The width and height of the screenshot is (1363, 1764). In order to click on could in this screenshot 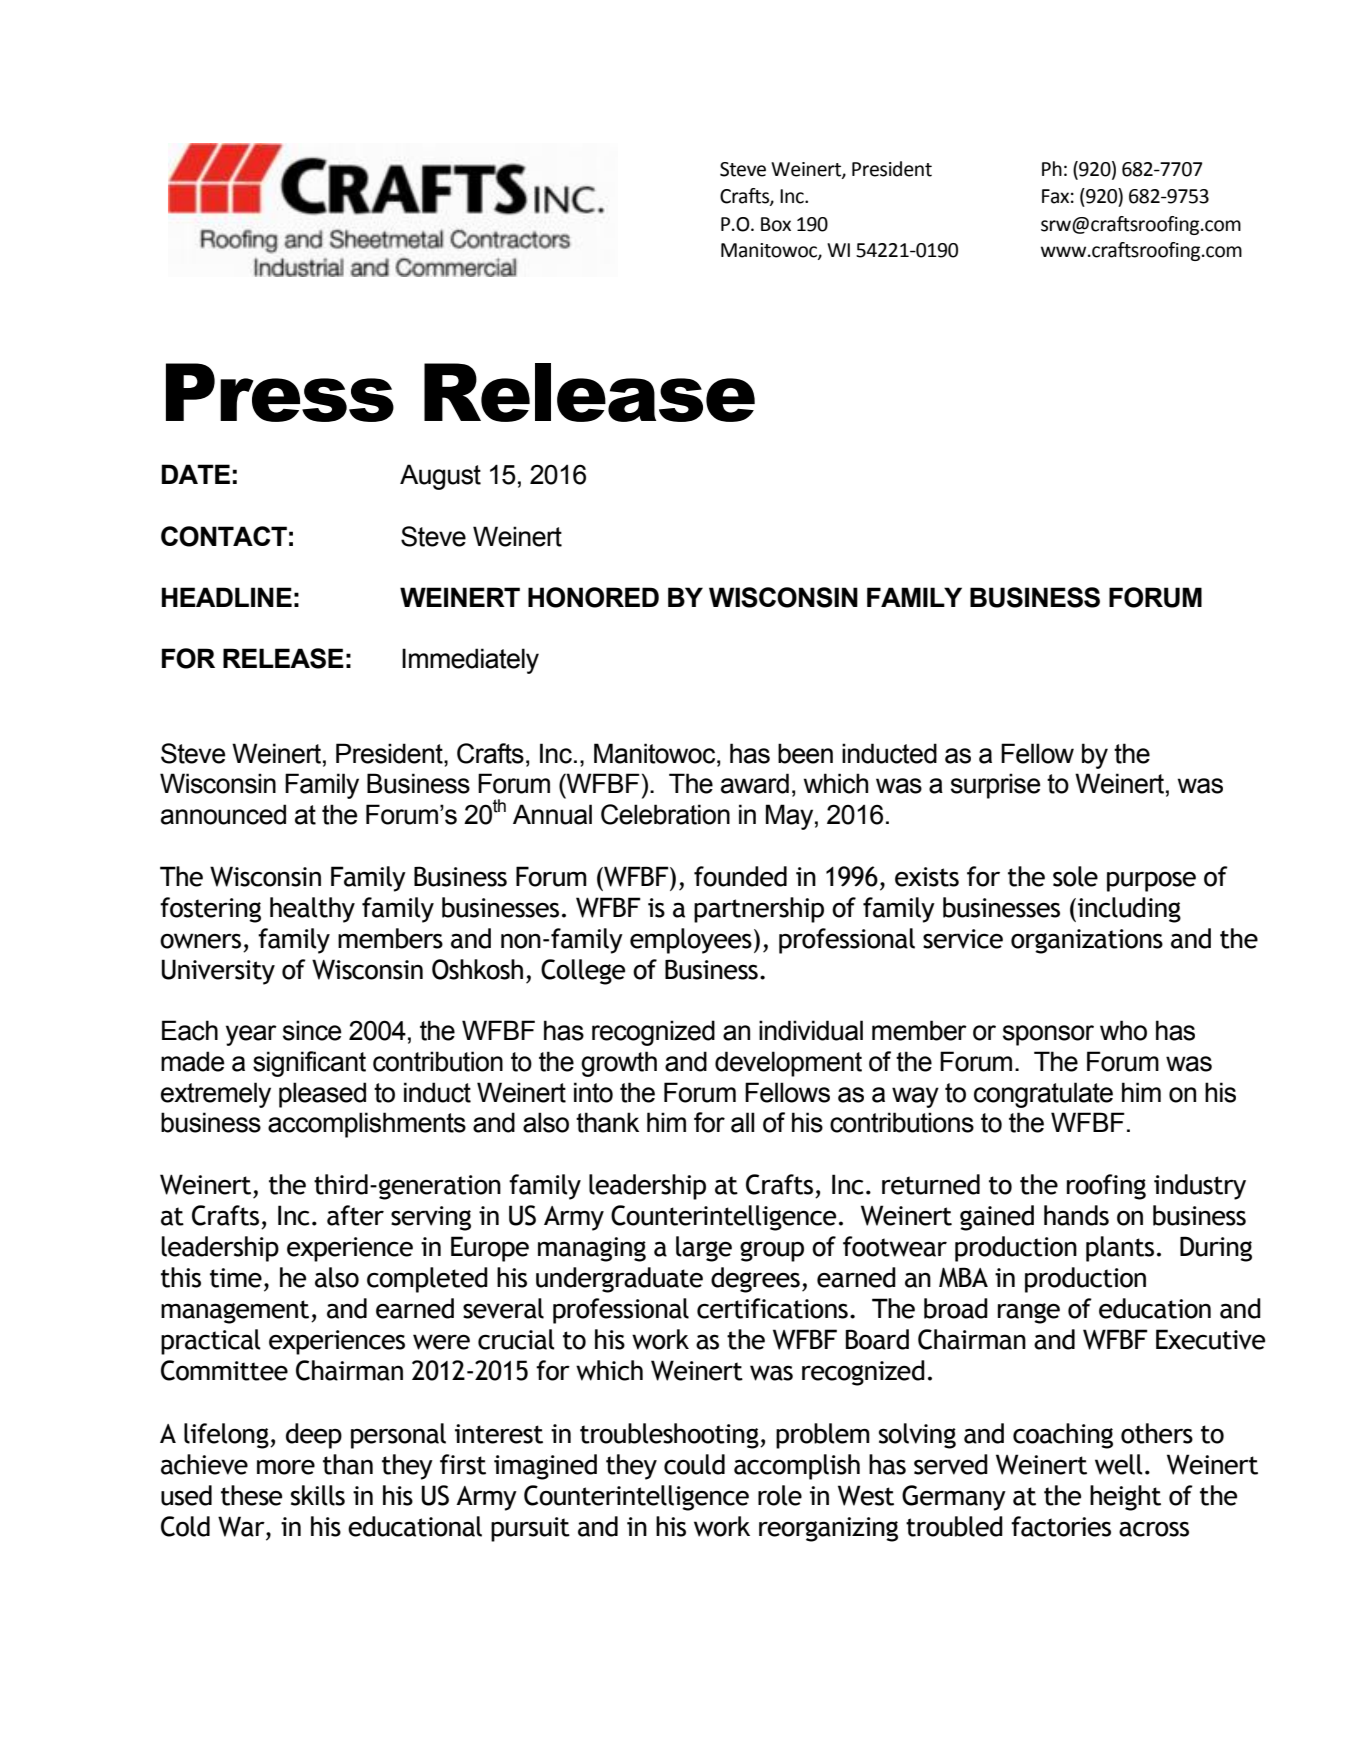, I will do `click(694, 1464)`.
